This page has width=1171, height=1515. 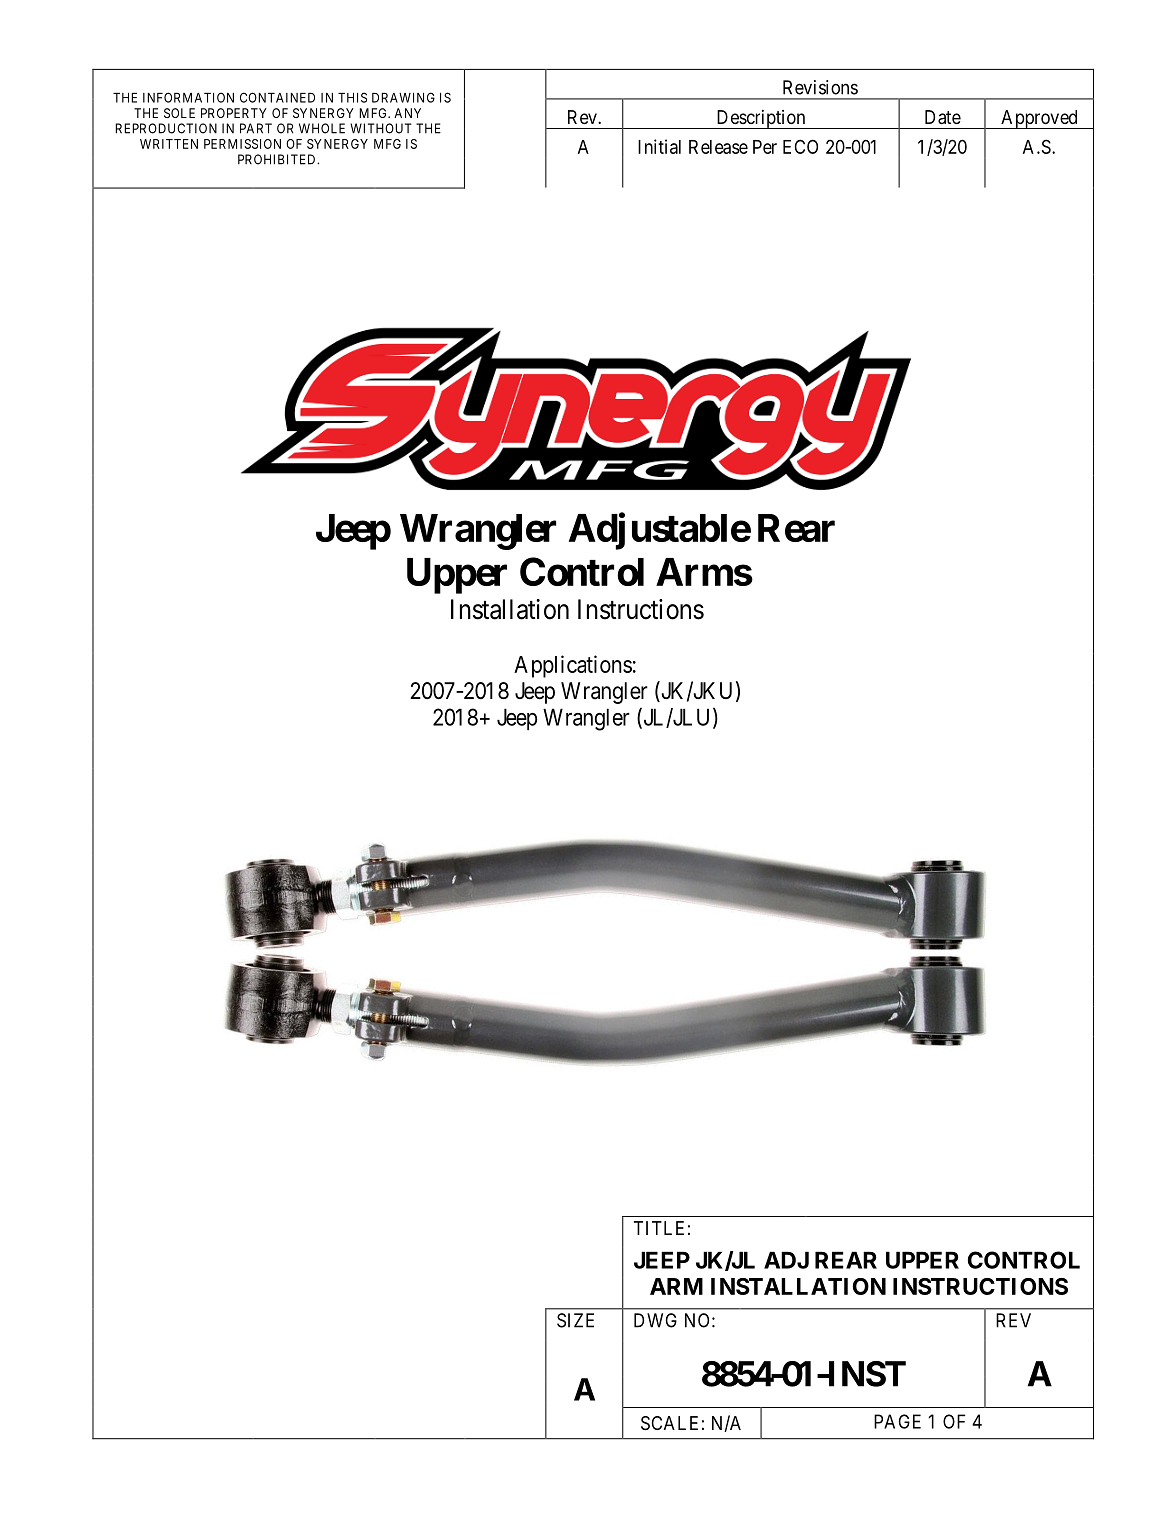 What do you see at coordinates (575, 1320) in the page?
I see `SIZE` at bounding box center [575, 1320].
